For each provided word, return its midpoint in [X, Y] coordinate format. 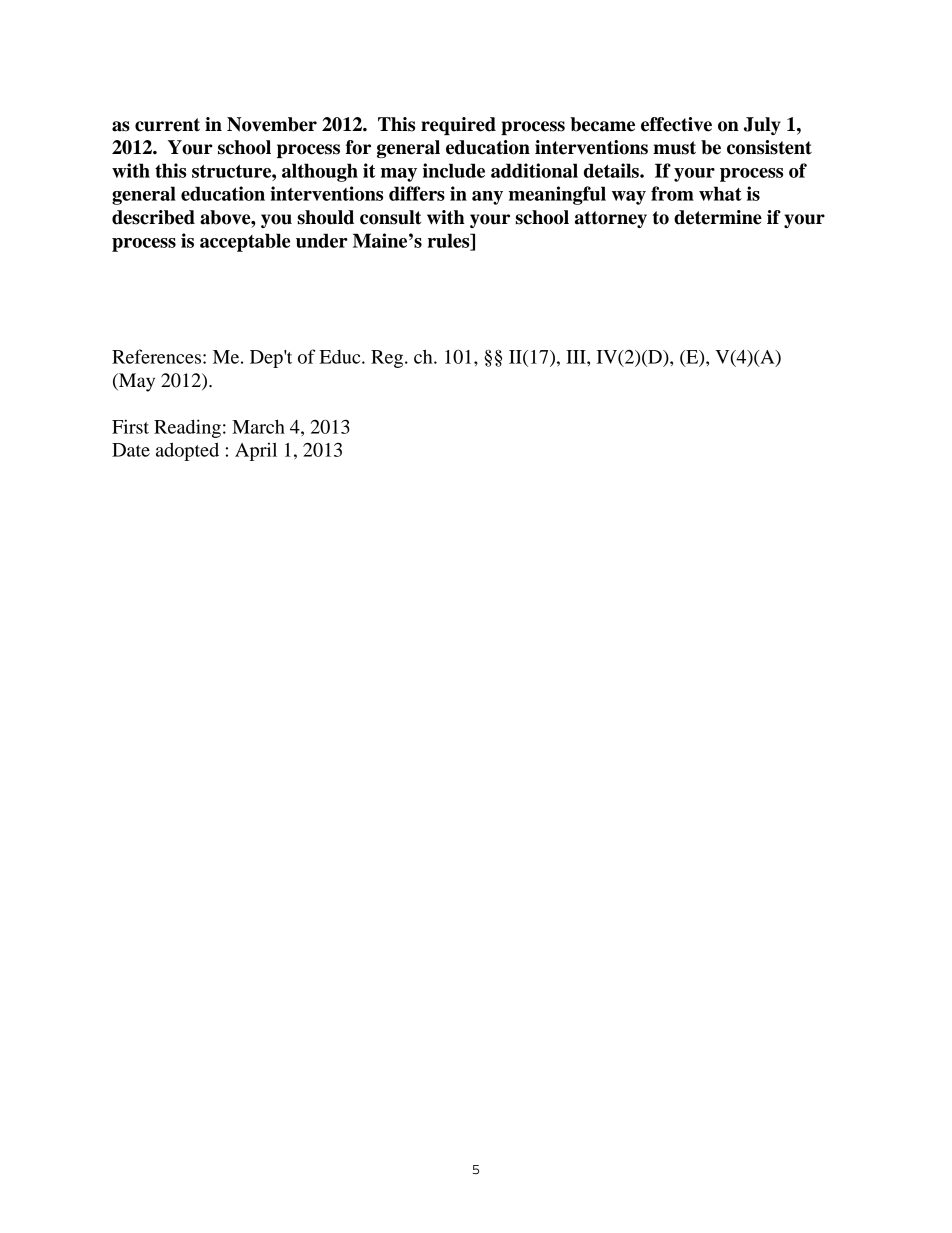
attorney [611, 219]
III [577, 357]
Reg [388, 359]
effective [676, 124]
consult [390, 217]
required [458, 126]
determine [718, 217]
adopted [187, 451]
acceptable [245, 242]
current [167, 125]
